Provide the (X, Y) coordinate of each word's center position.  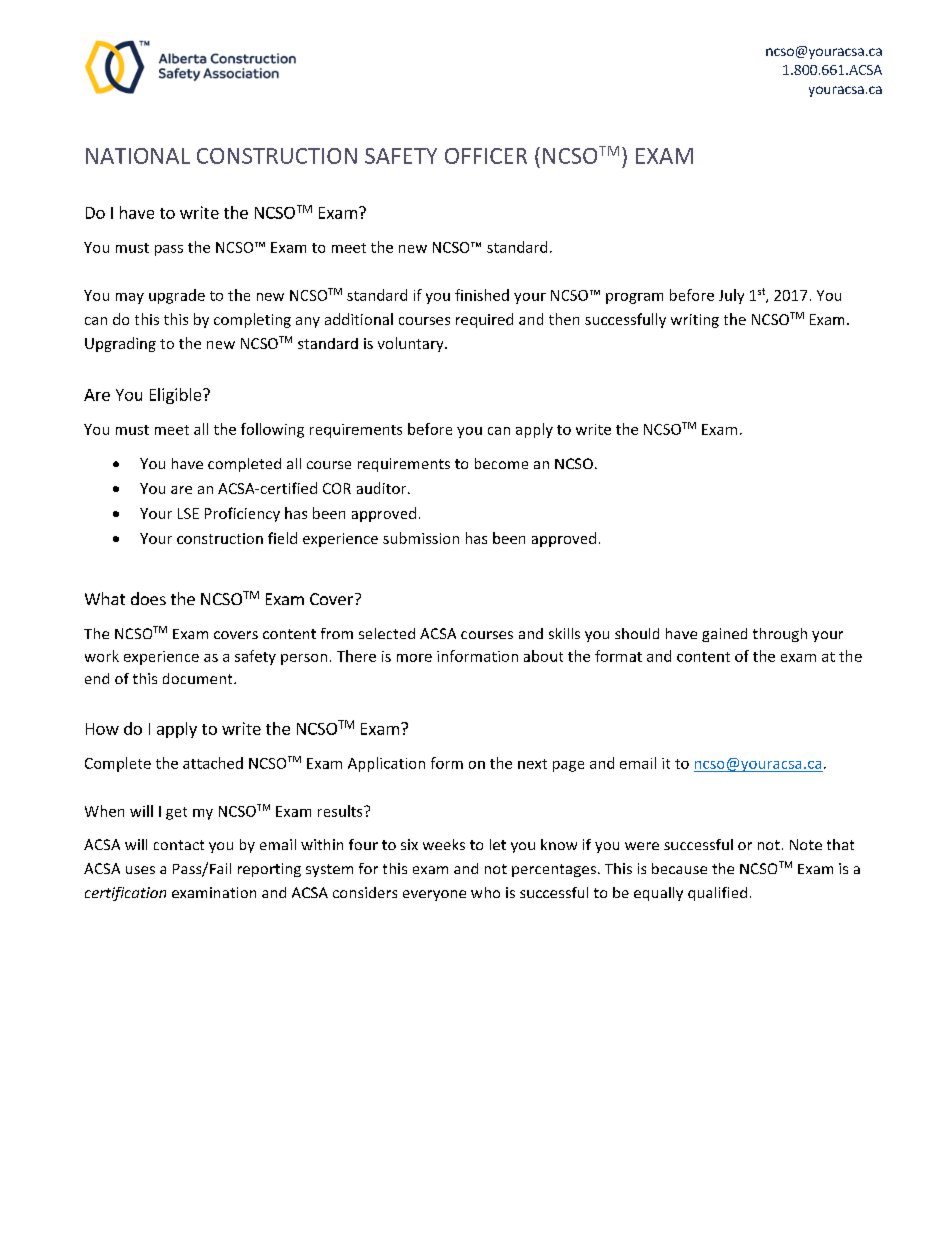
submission (421, 538)
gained (724, 635)
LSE (188, 513)
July (731, 296)
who (485, 892)
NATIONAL (138, 156)
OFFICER (486, 156)
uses (140, 870)
